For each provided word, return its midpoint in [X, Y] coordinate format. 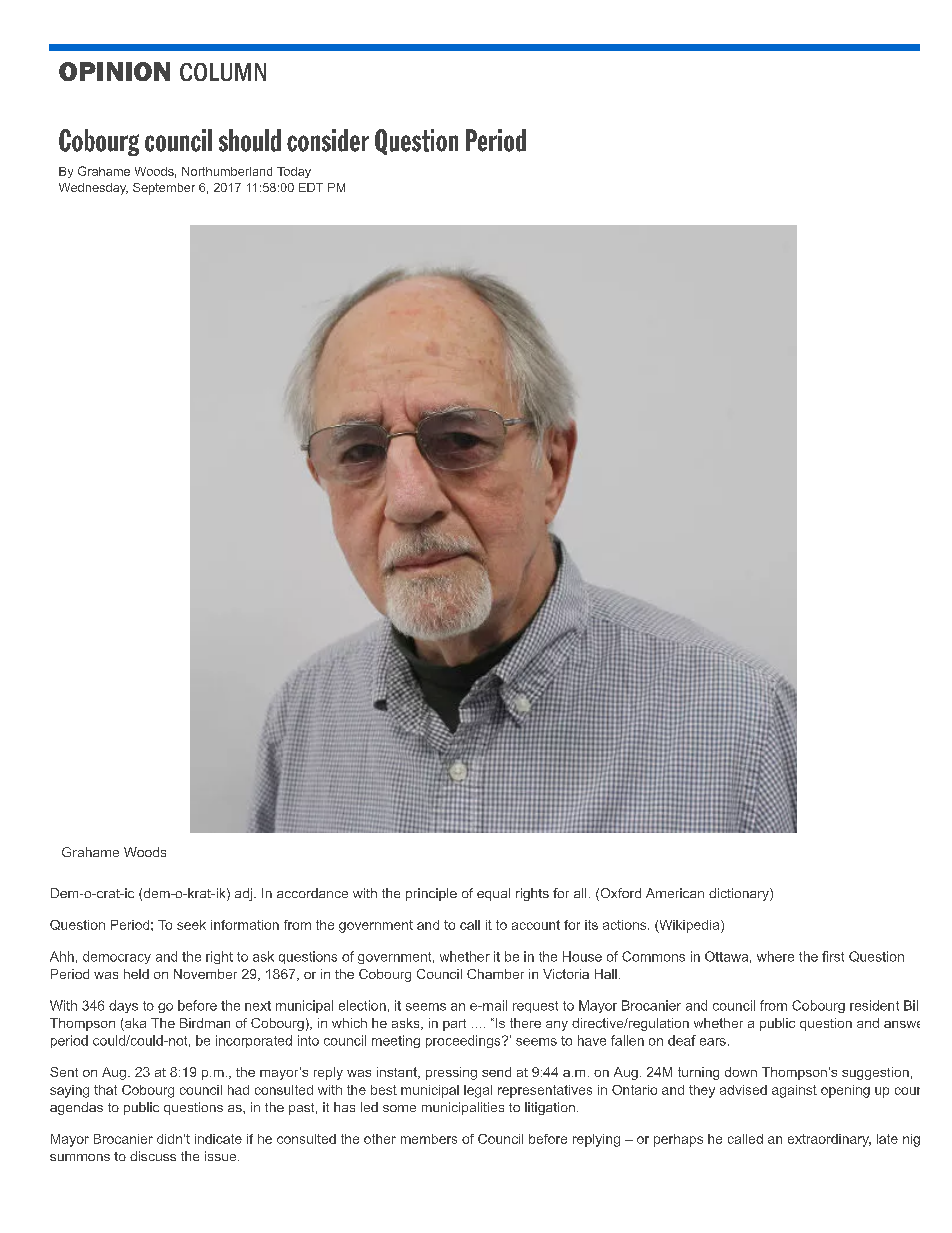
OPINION [114, 71]
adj [243, 894]
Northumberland [227, 171]
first [833, 956]
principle [431, 894]
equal [493, 894]
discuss [153, 1156]
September [164, 189]
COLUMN [223, 72]
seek [191, 925]
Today [294, 172]
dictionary [740, 894]
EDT [311, 187]
